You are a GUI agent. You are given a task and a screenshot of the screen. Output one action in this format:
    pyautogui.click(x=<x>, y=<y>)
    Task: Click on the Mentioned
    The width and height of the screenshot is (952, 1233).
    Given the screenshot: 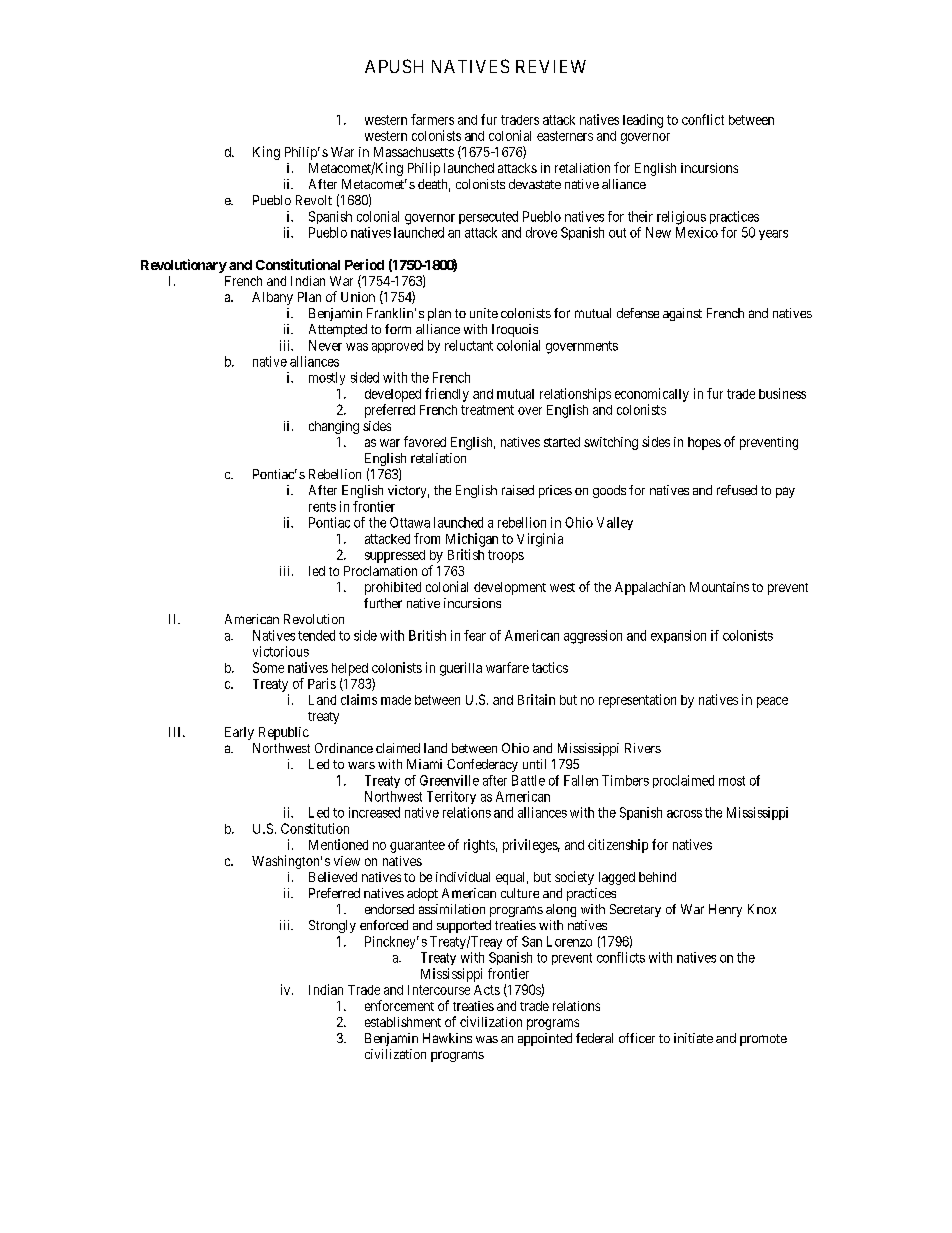 What is the action you would take?
    pyautogui.click(x=338, y=844)
